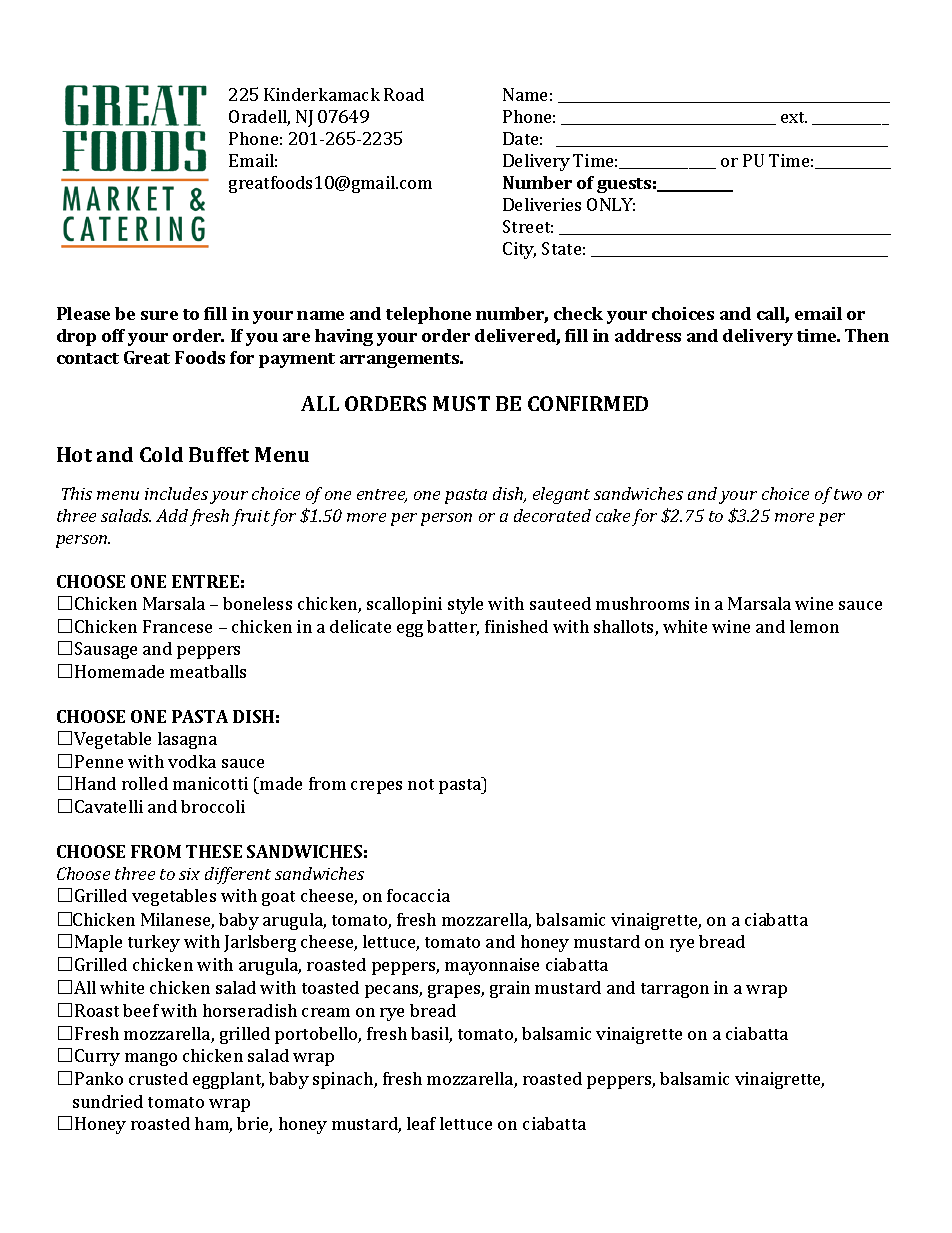 The height and width of the screenshot is (1233, 952). What do you see at coordinates (189, 874) in the screenshot?
I see `six` at bounding box center [189, 874].
